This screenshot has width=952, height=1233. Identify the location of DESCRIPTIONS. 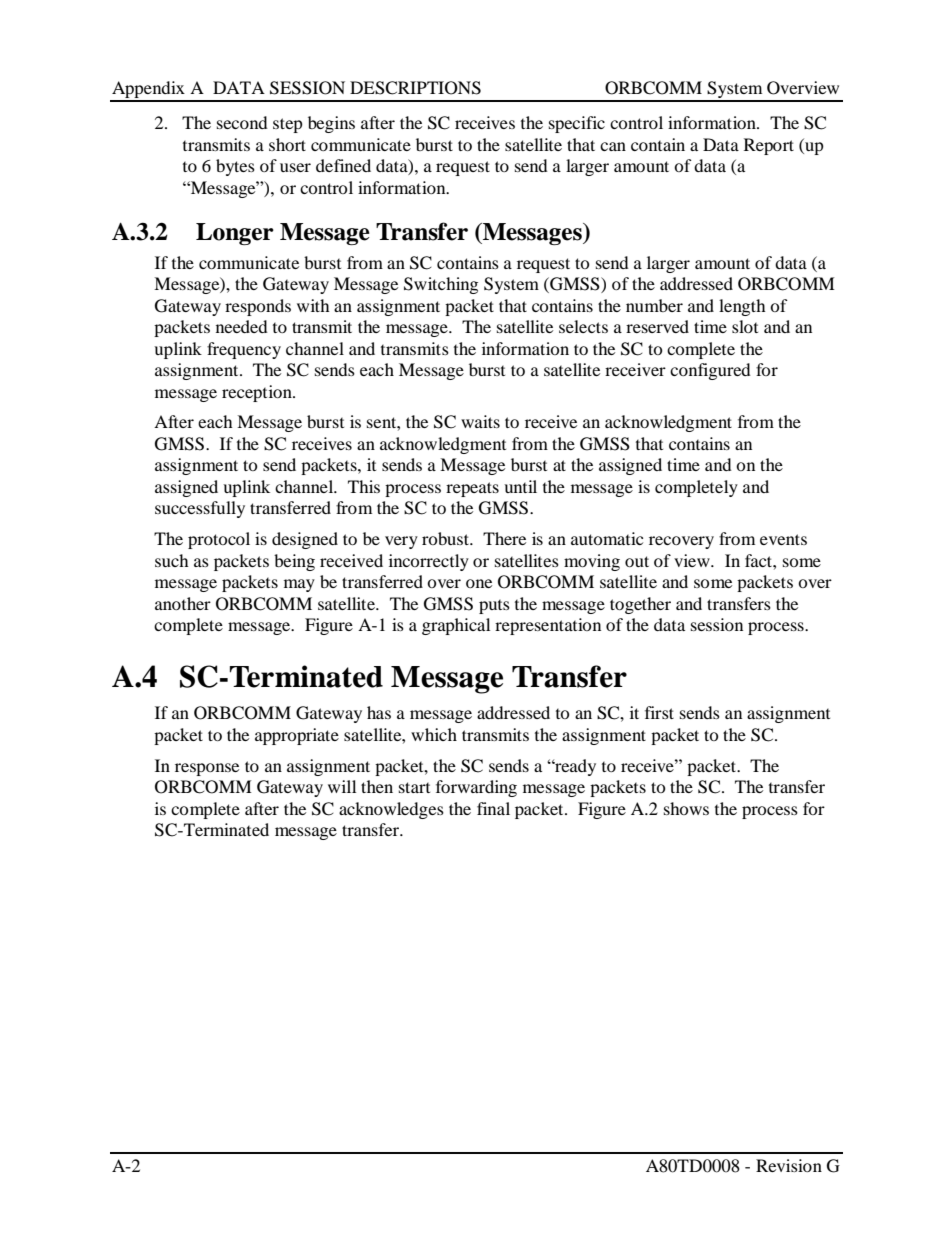
(415, 88).
